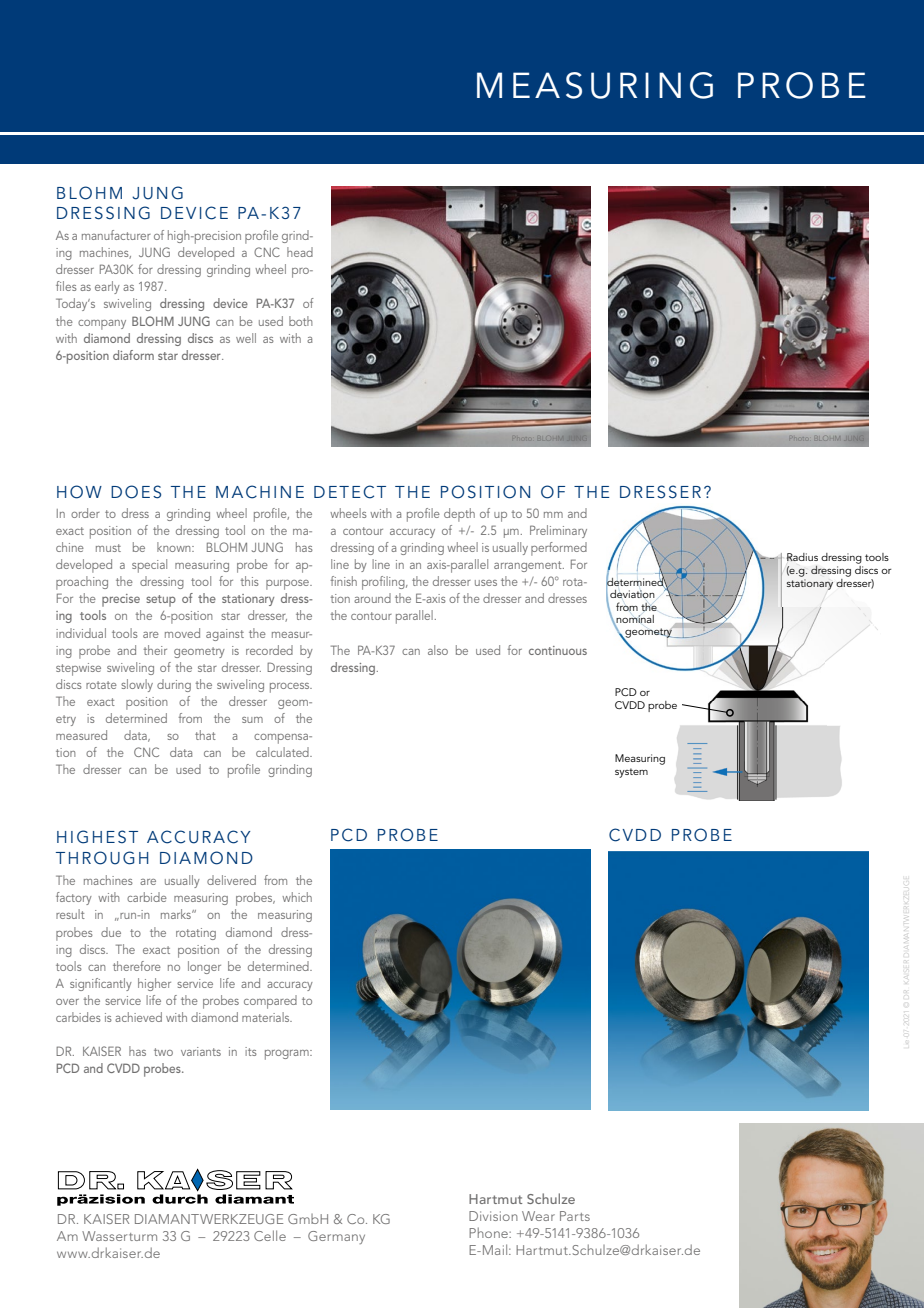  I want to click on depth, so click(459, 515).
